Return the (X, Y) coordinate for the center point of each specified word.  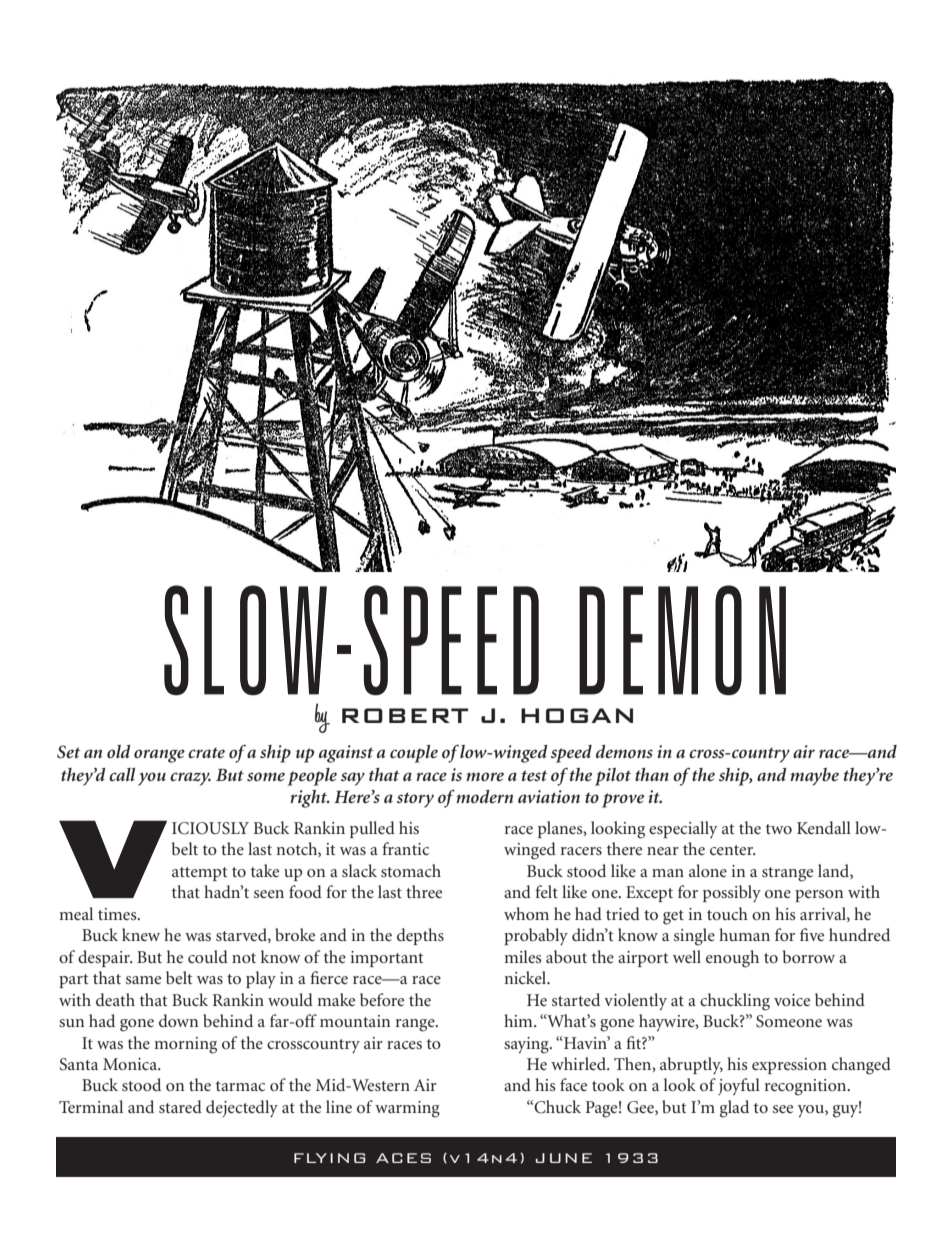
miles (523, 956)
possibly (732, 893)
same (143, 980)
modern (483, 796)
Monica (131, 1064)
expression (789, 1066)
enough (732, 959)
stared (180, 1106)
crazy (190, 779)
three (424, 891)
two (779, 829)
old (119, 751)
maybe (814, 777)
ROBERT (405, 715)
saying (527, 1045)
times (118, 914)
